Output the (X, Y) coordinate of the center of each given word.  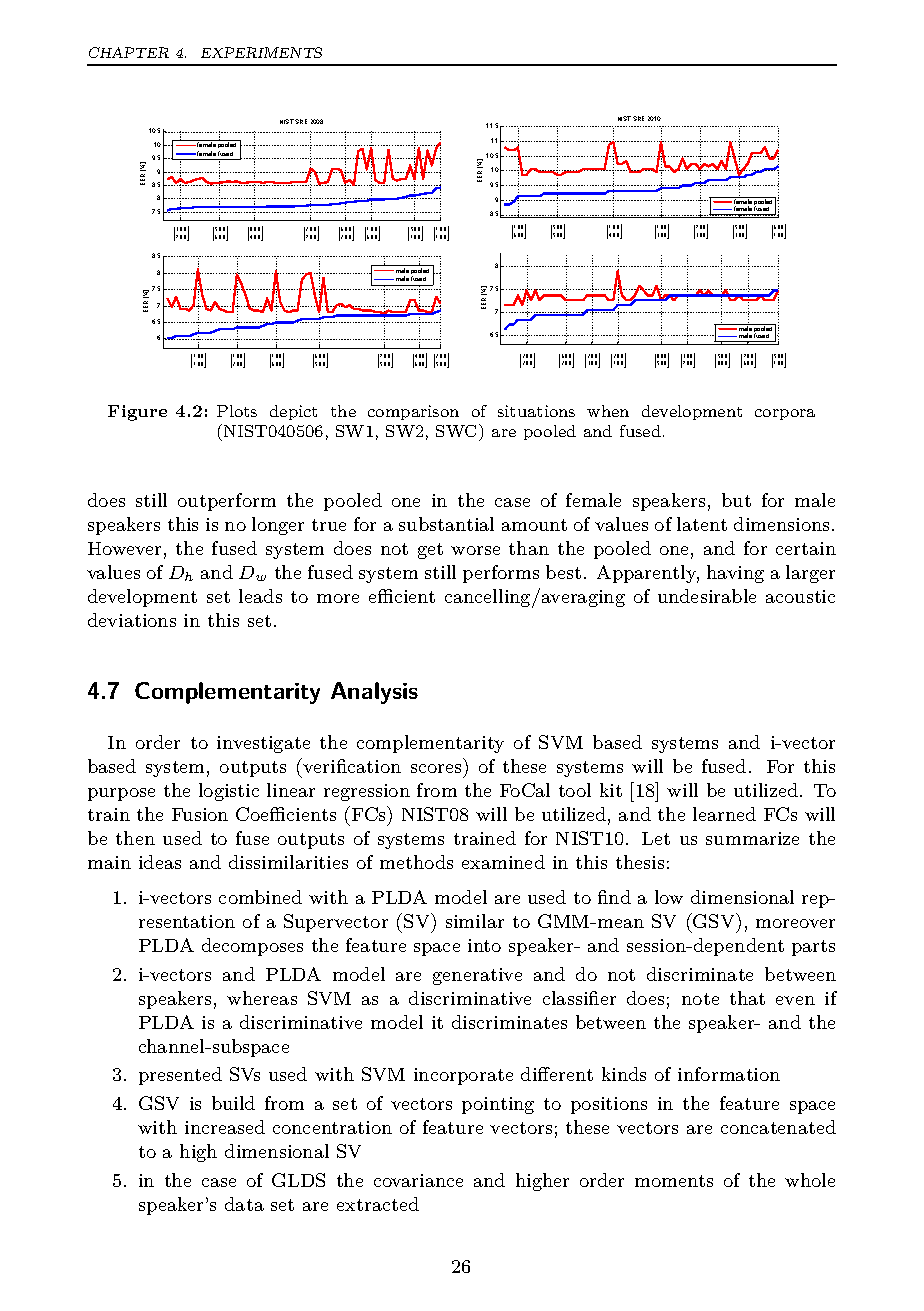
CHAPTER (129, 52)
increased (225, 1127)
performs (501, 574)
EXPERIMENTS (261, 52)
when (608, 411)
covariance (418, 1180)
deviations (132, 620)
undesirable (707, 596)
